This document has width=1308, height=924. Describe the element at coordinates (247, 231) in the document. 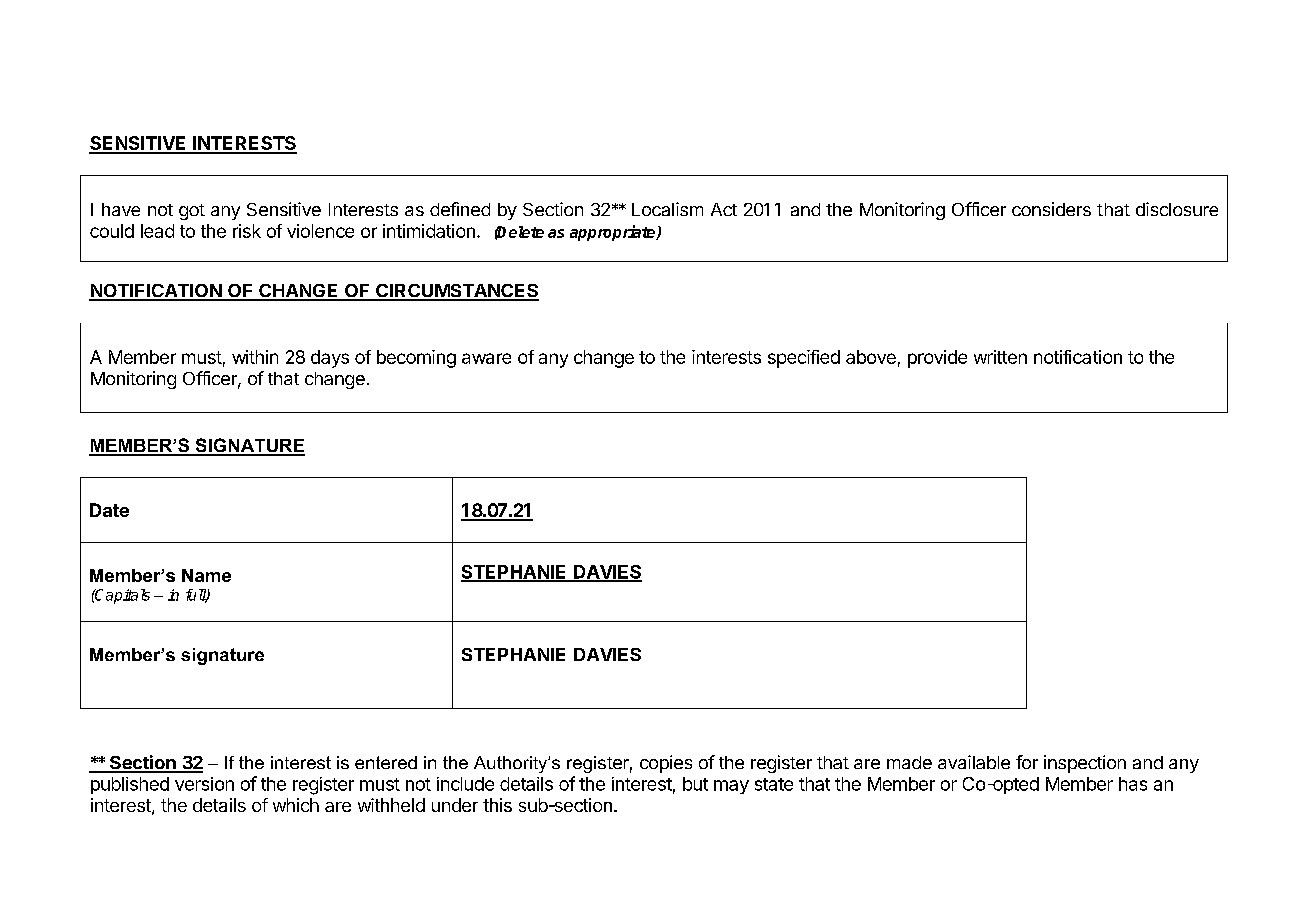

I see `risk` at that location.
